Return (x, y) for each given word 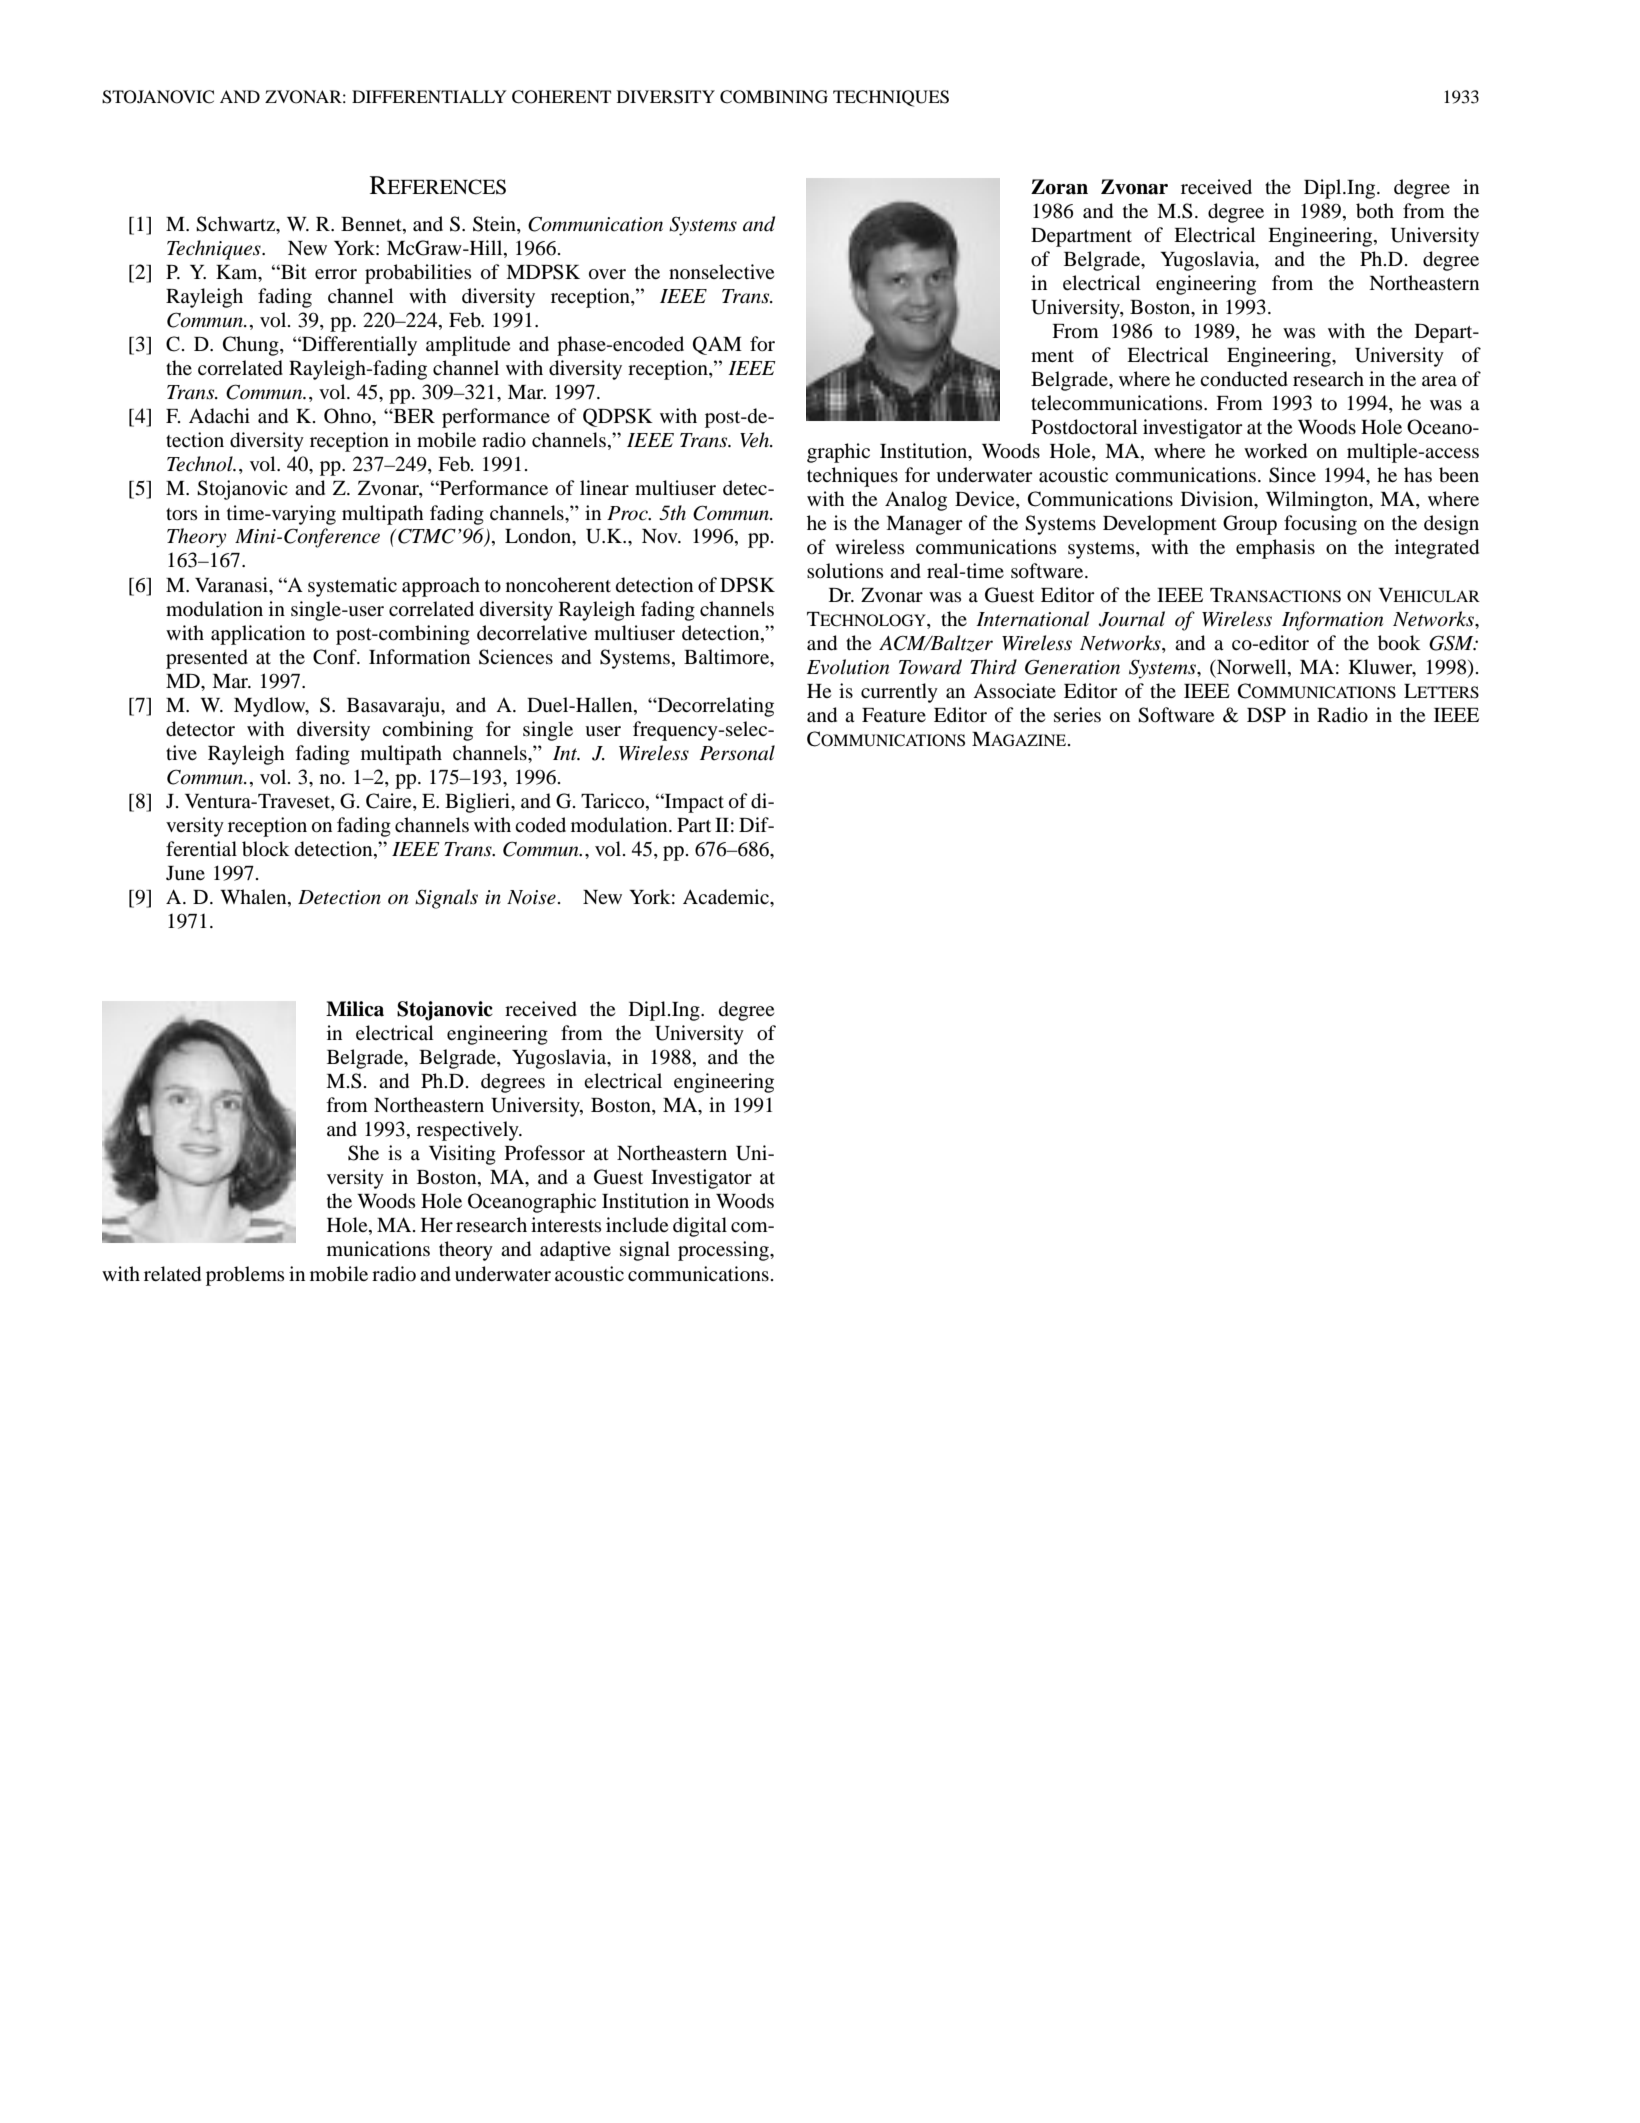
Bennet (372, 225)
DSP (1266, 715)
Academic (727, 897)
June (185, 873)
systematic (352, 587)
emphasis (1275, 549)
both (1375, 211)
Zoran (1059, 187)
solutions (845, 571)
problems (245, 1276)
